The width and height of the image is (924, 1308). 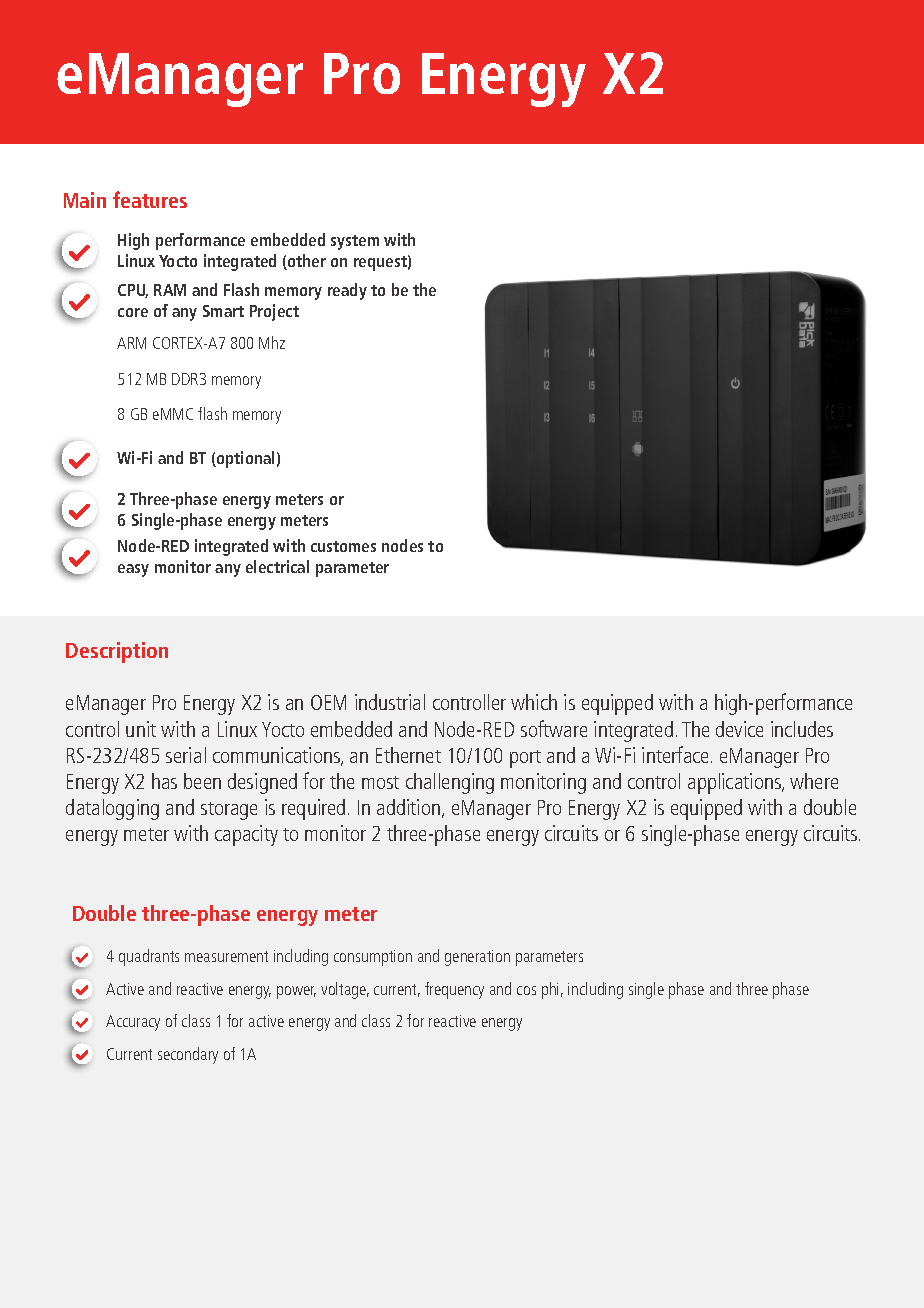 What do you see at coordinates (186, 755) in the image?
I see `serial` at bounding box center [186, 755].
